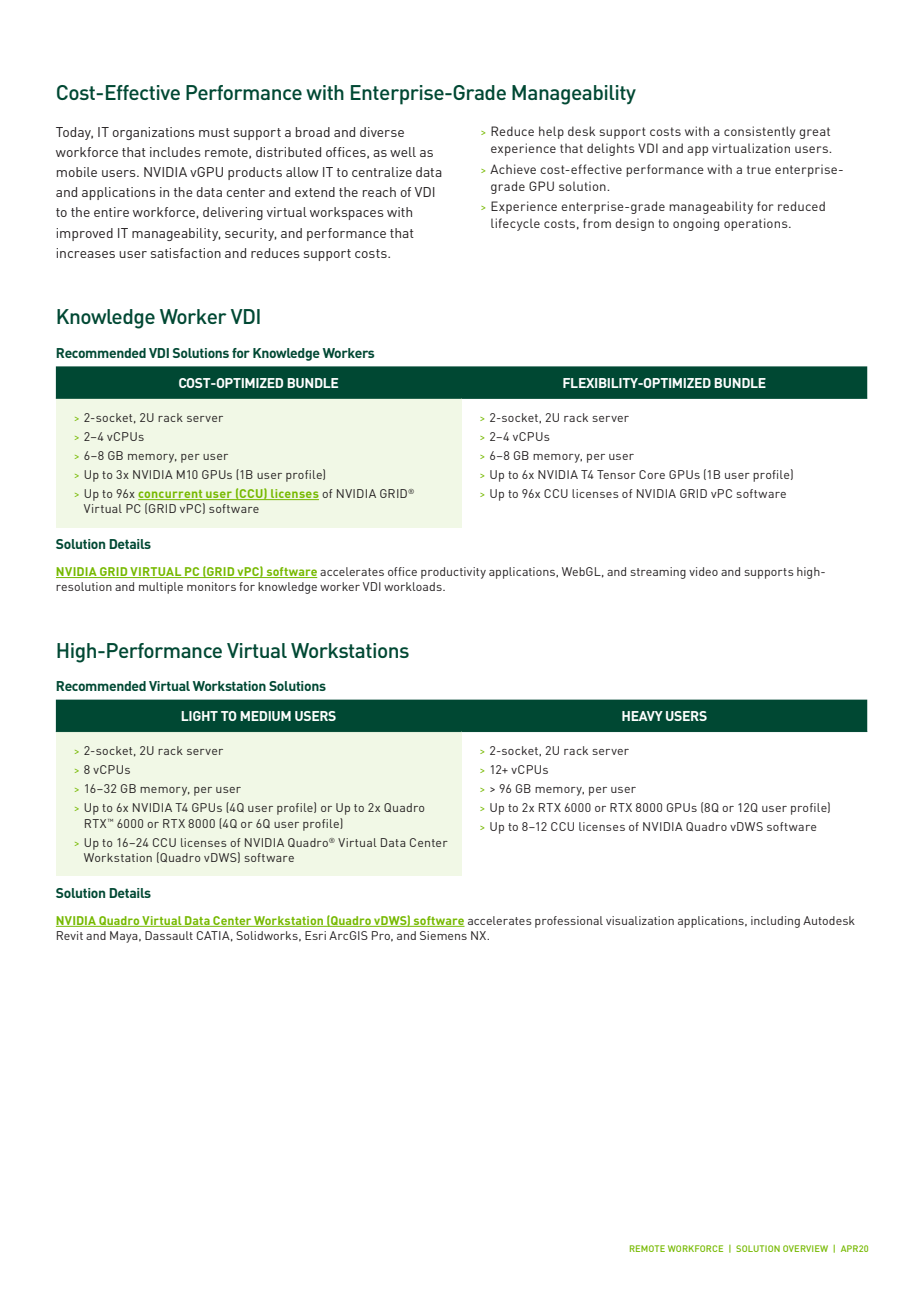 The width and height of the page is (924, 1308). I want to click on includes, so click(175, 152).
